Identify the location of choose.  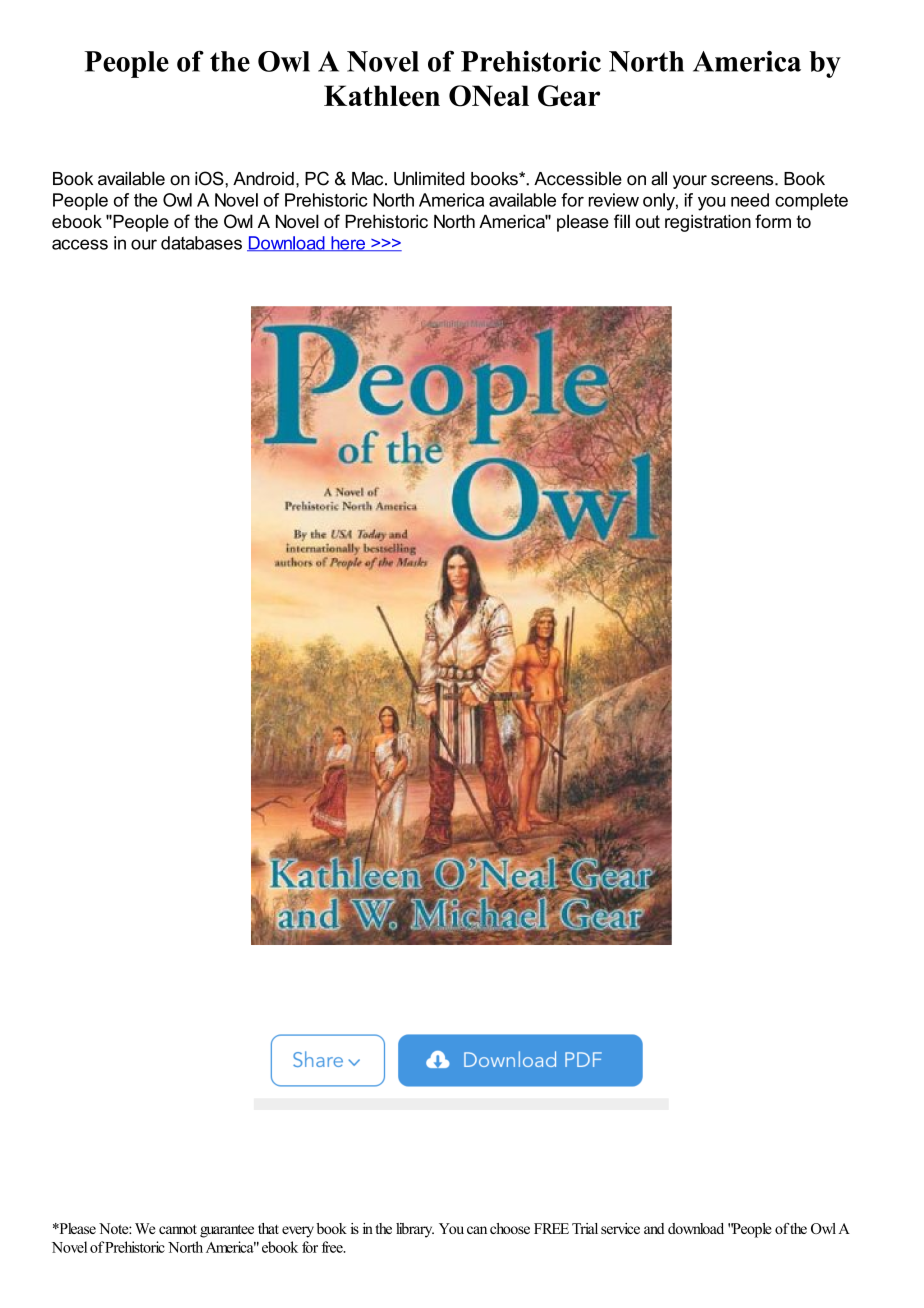
(510, 1228).
